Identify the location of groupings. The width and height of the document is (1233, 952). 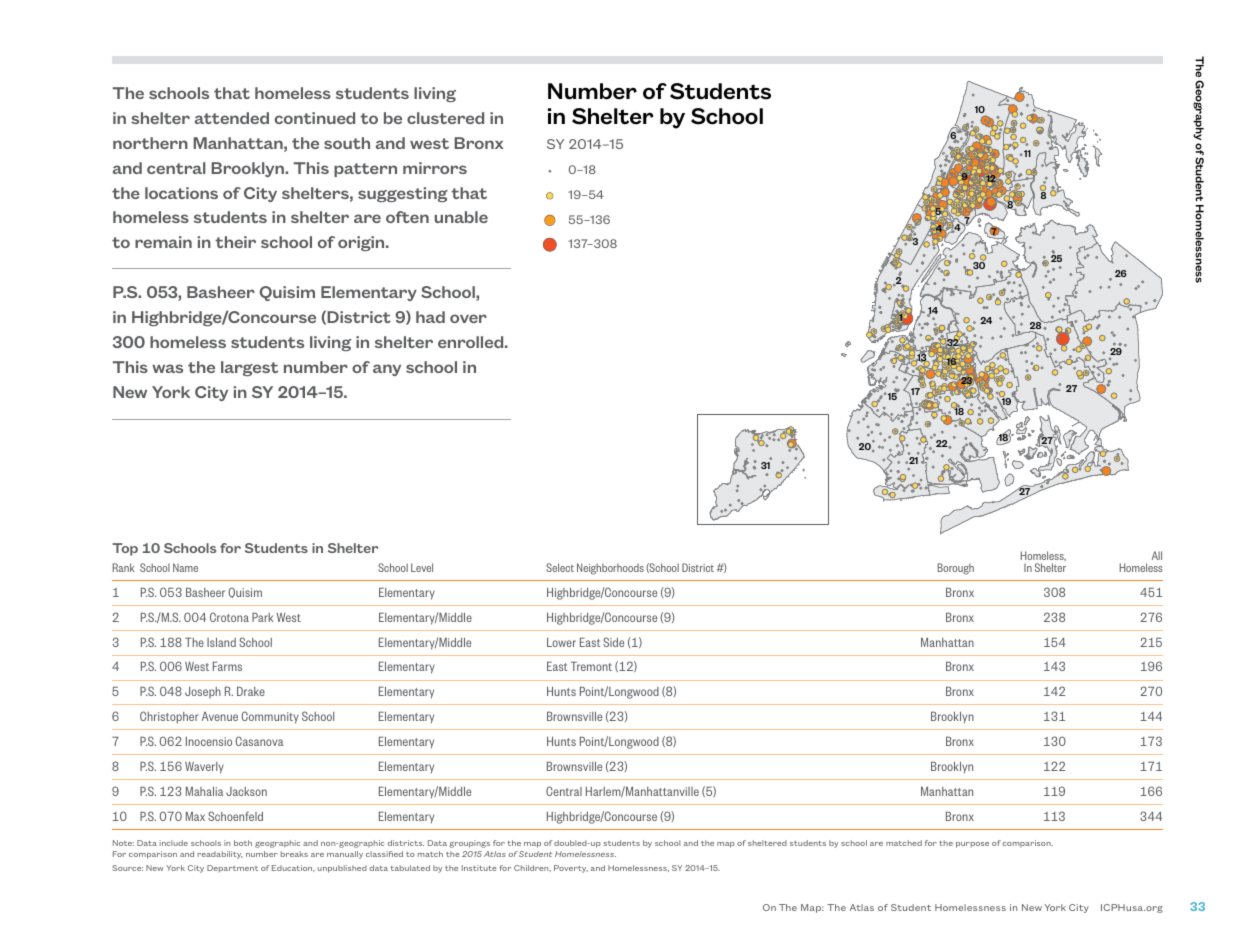
(469, 844).
